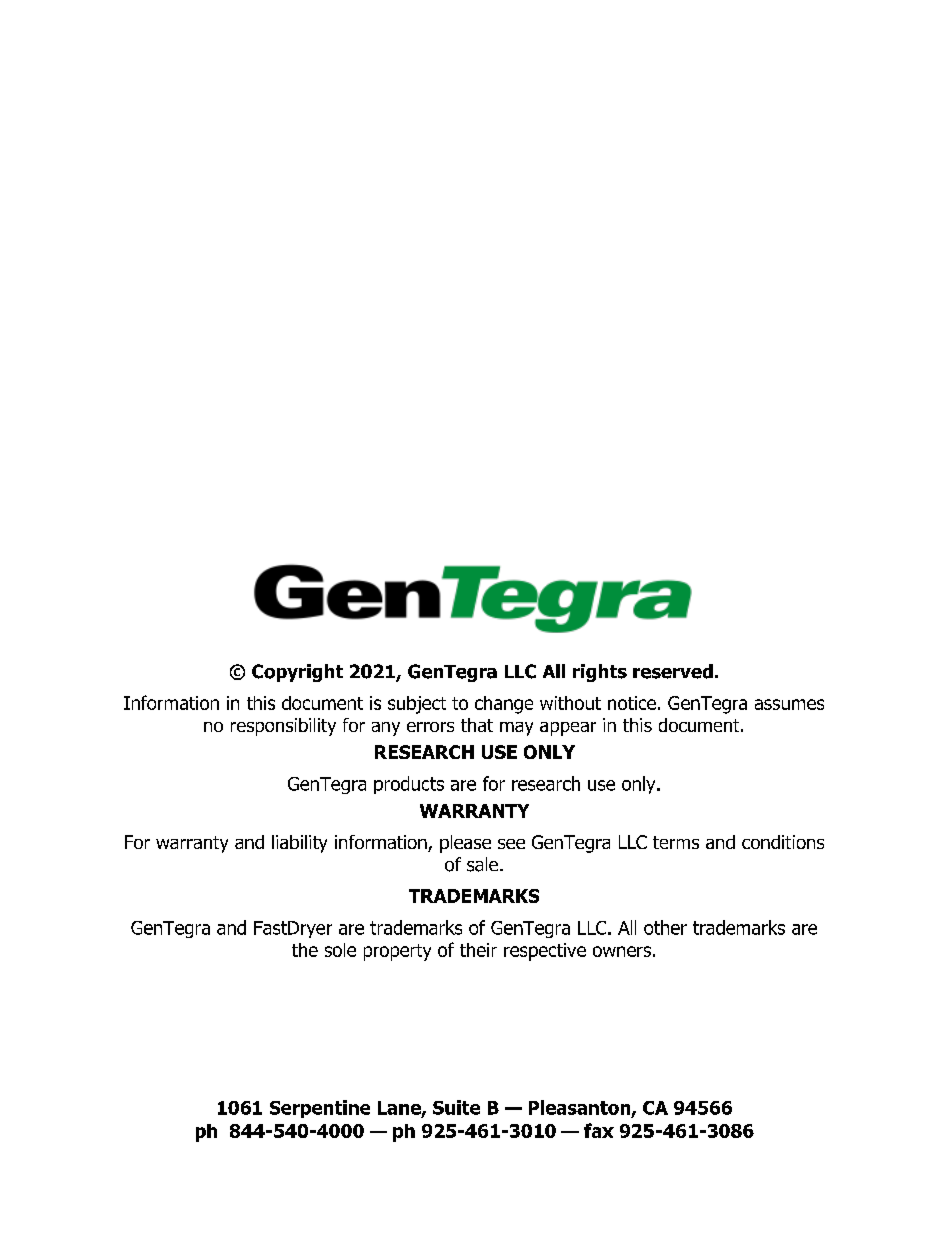 The width and height of the screenshot is (952, 1233). What do you see at coordinates (673, 671) in the screenshot?
I see `reserved` at bounding box center [673, 671].
